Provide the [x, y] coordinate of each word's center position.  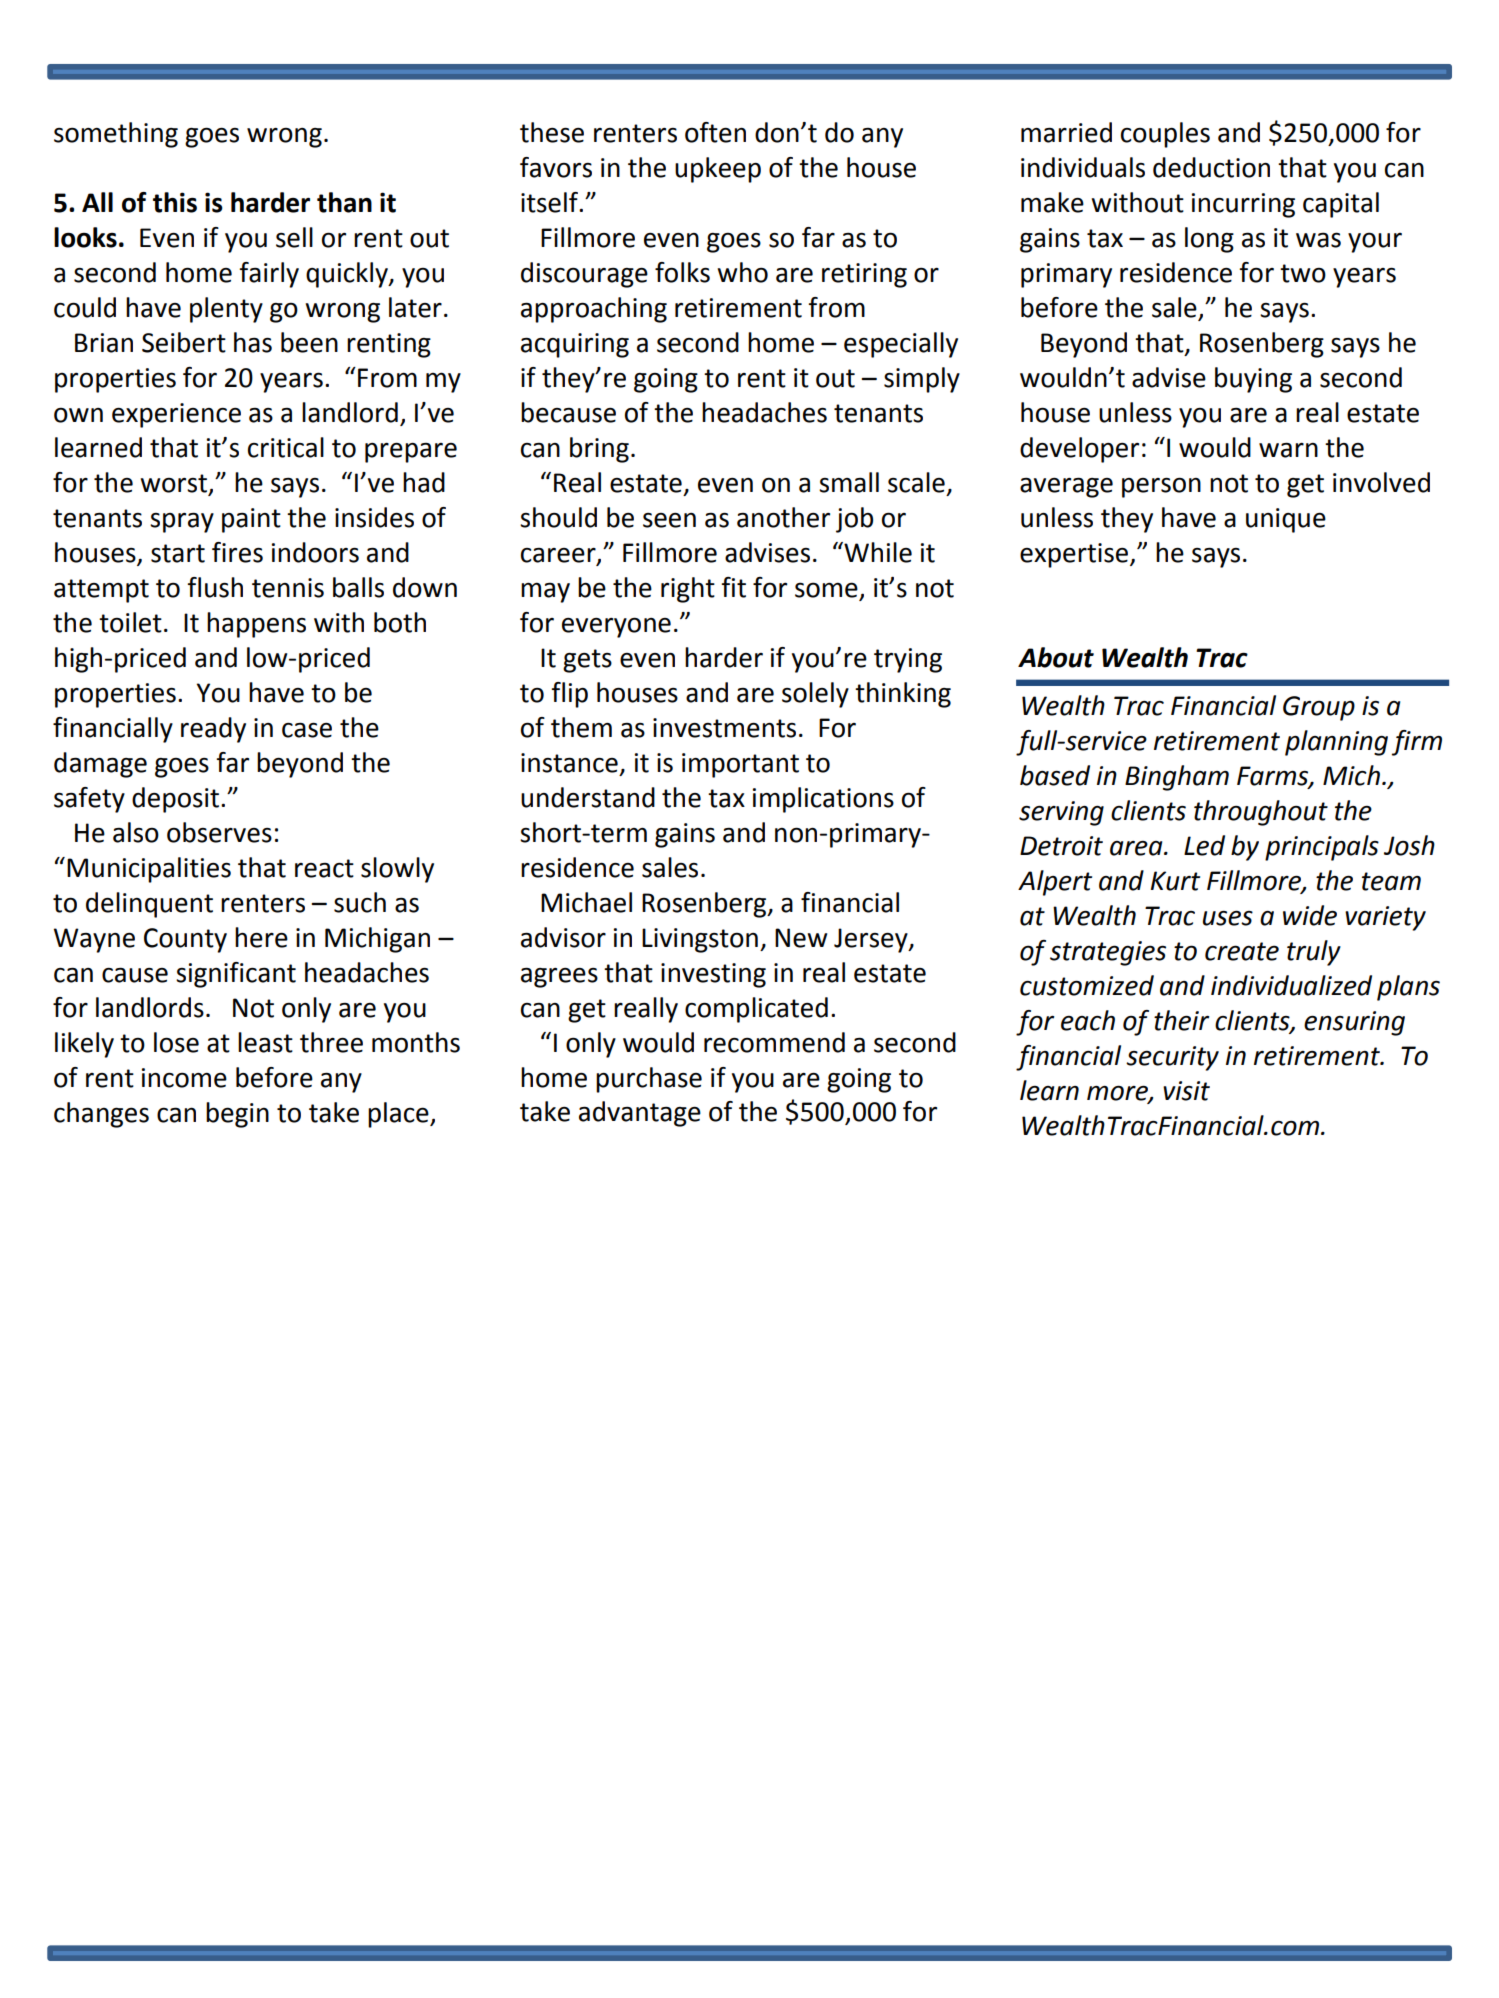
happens [256, 625]
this [175, 202]
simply [922, 380]
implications [823, 800]
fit [733, 587]
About [1056, 657]
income [184, 1078]
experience [176, 415]
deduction [1211, 167]
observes [219, 832]
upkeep [718, 170]
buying [1253, 380]
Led [1204, 845]
